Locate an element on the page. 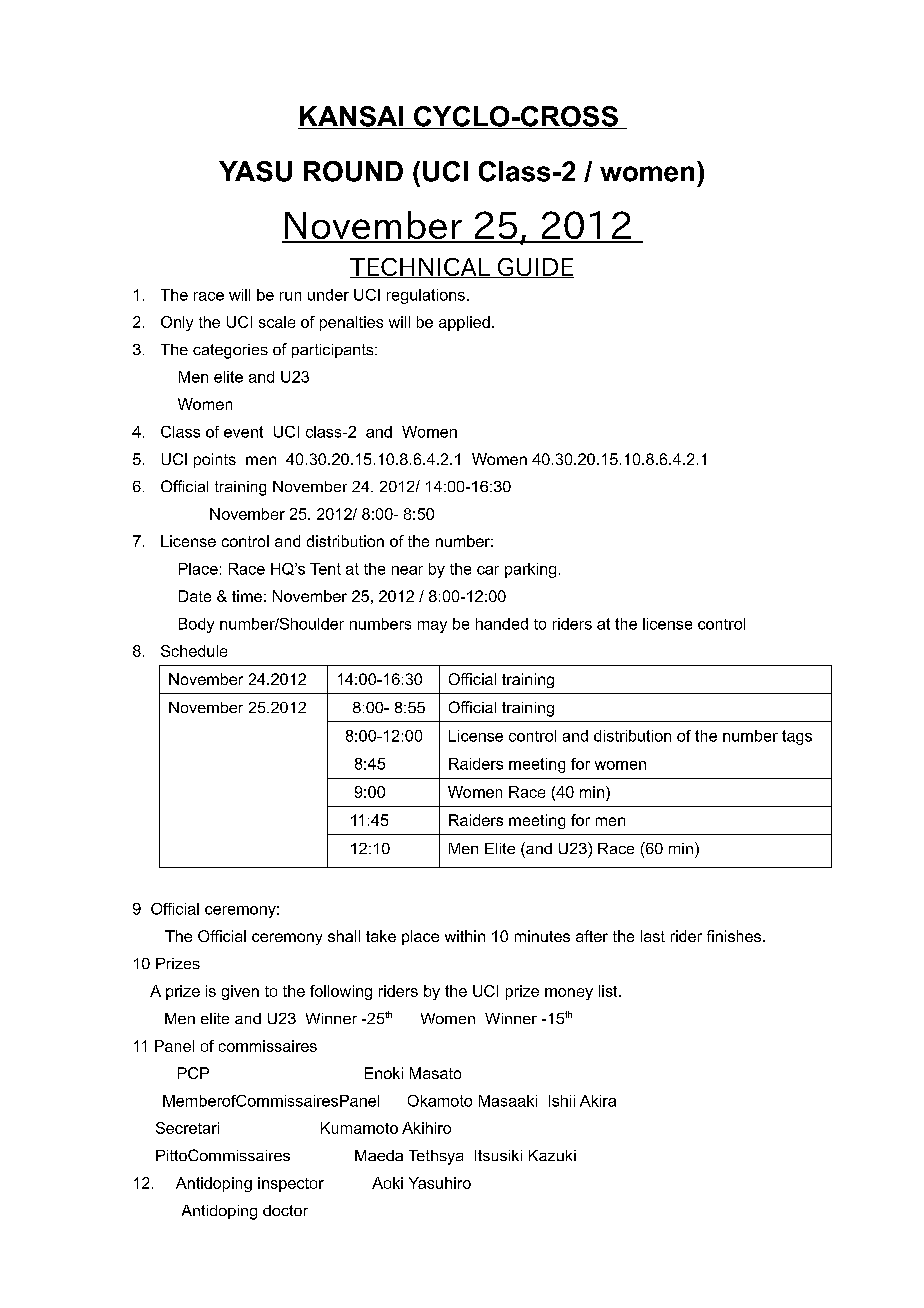  ROUND is located at coordinates (353, 171).
